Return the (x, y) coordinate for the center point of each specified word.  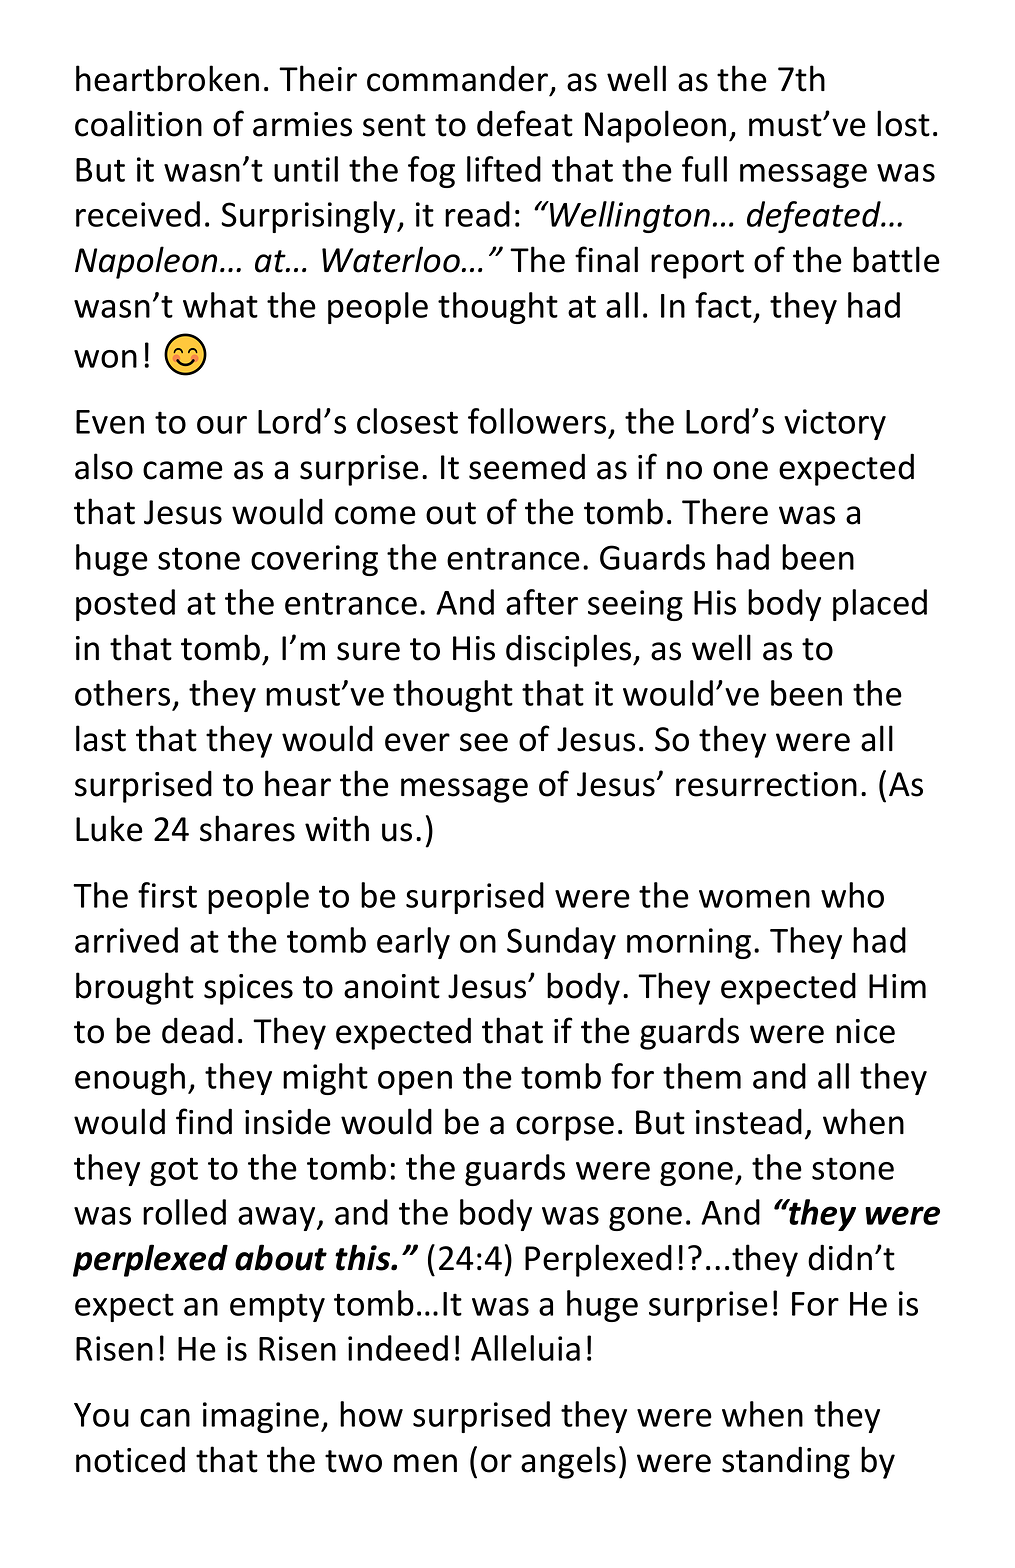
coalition (138, 123)
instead (749, 1121)
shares (247, 828)
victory (835, 424)
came (183, 470)
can (165, 1418)
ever (417, 742)
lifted (504, 169)
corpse (565, 1128)
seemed (527, 466)
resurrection (766, 784)
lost (903, 123)
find (204, 1121)
